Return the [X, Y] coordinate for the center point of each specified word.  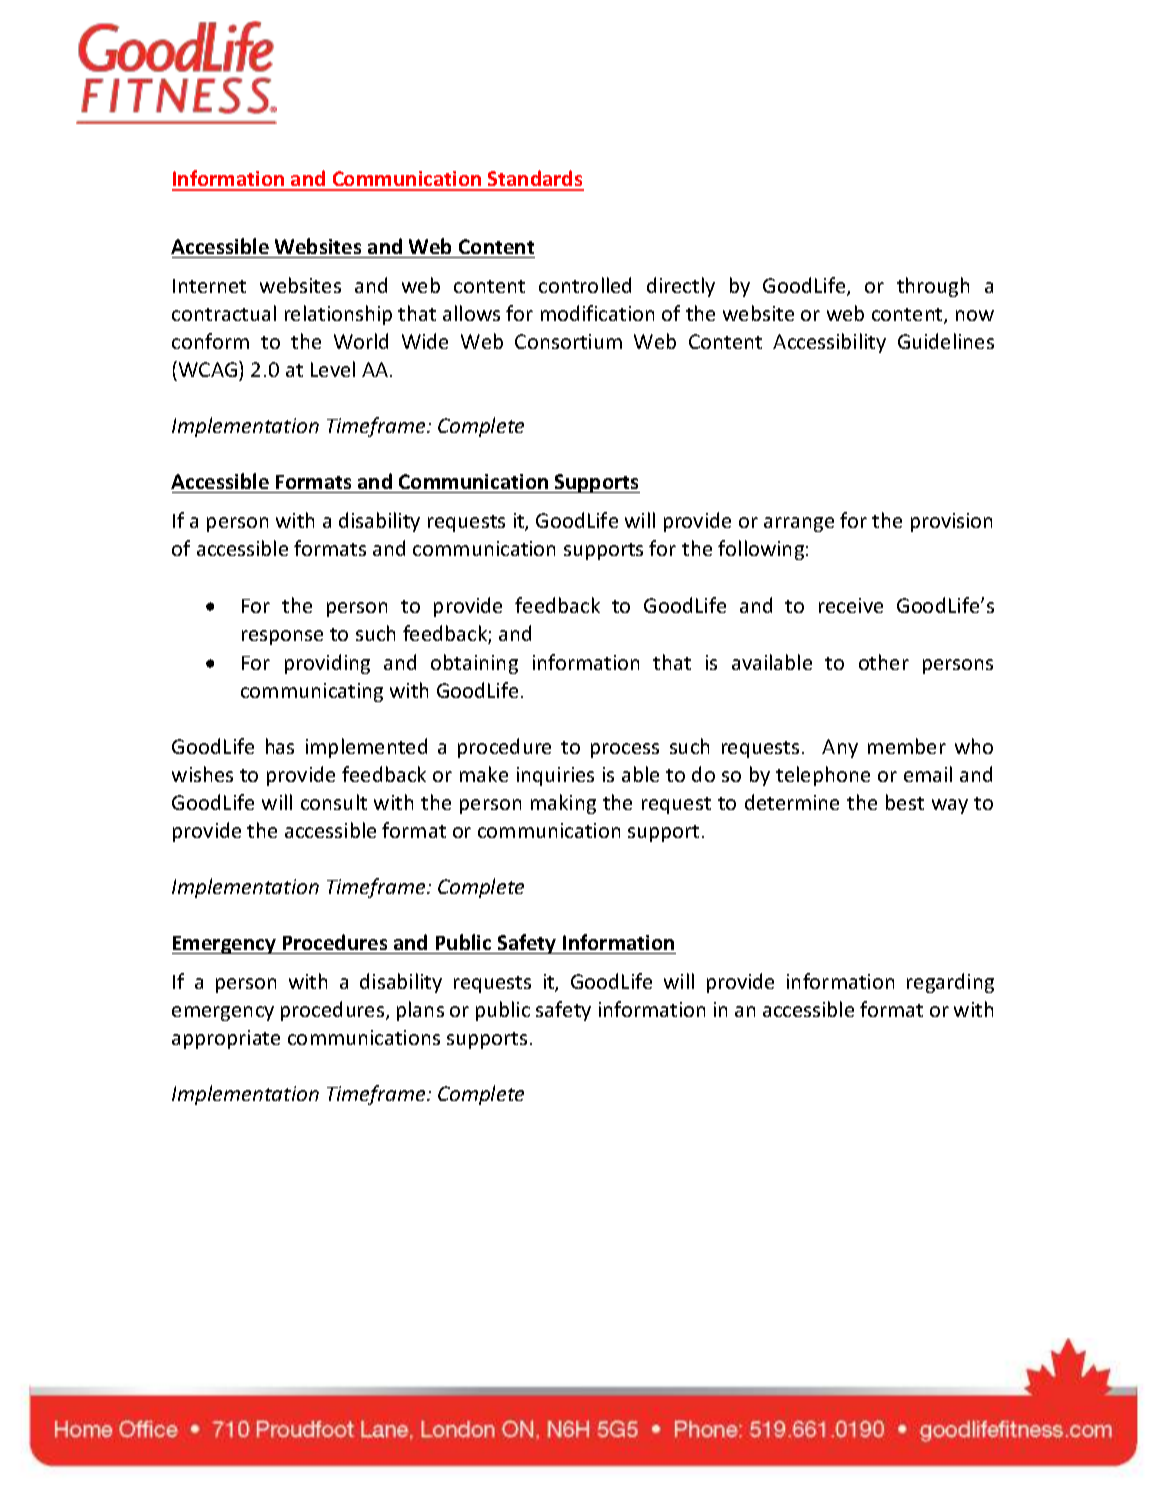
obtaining [474, 664]
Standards [535, 180]
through [933, 287]
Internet [209, 286]
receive [851, 605]
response [282, 637]
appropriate [226, 1039]
